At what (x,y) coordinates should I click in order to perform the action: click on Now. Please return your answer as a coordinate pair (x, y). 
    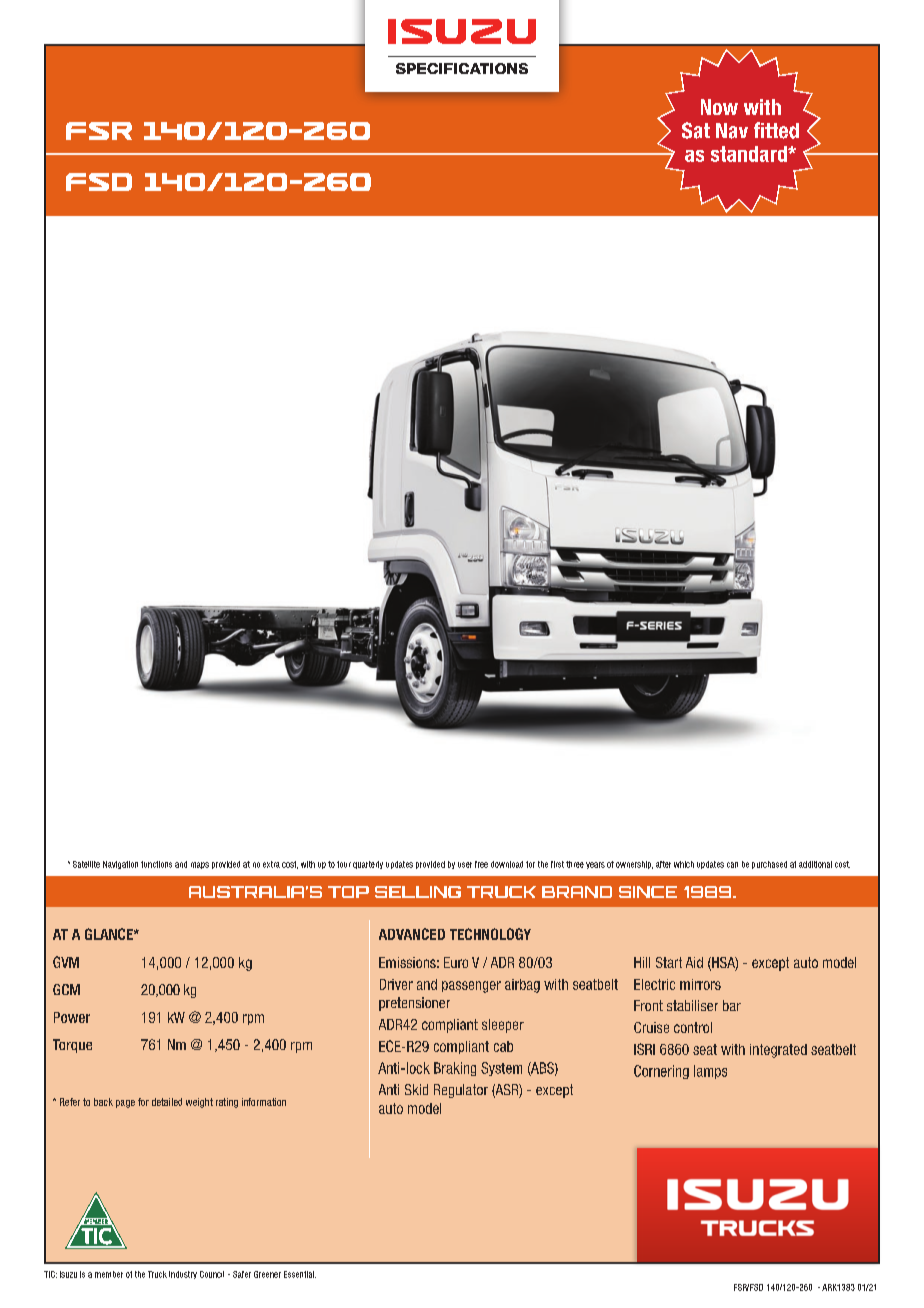
    Looking at the image, I should click on (719, 107).
